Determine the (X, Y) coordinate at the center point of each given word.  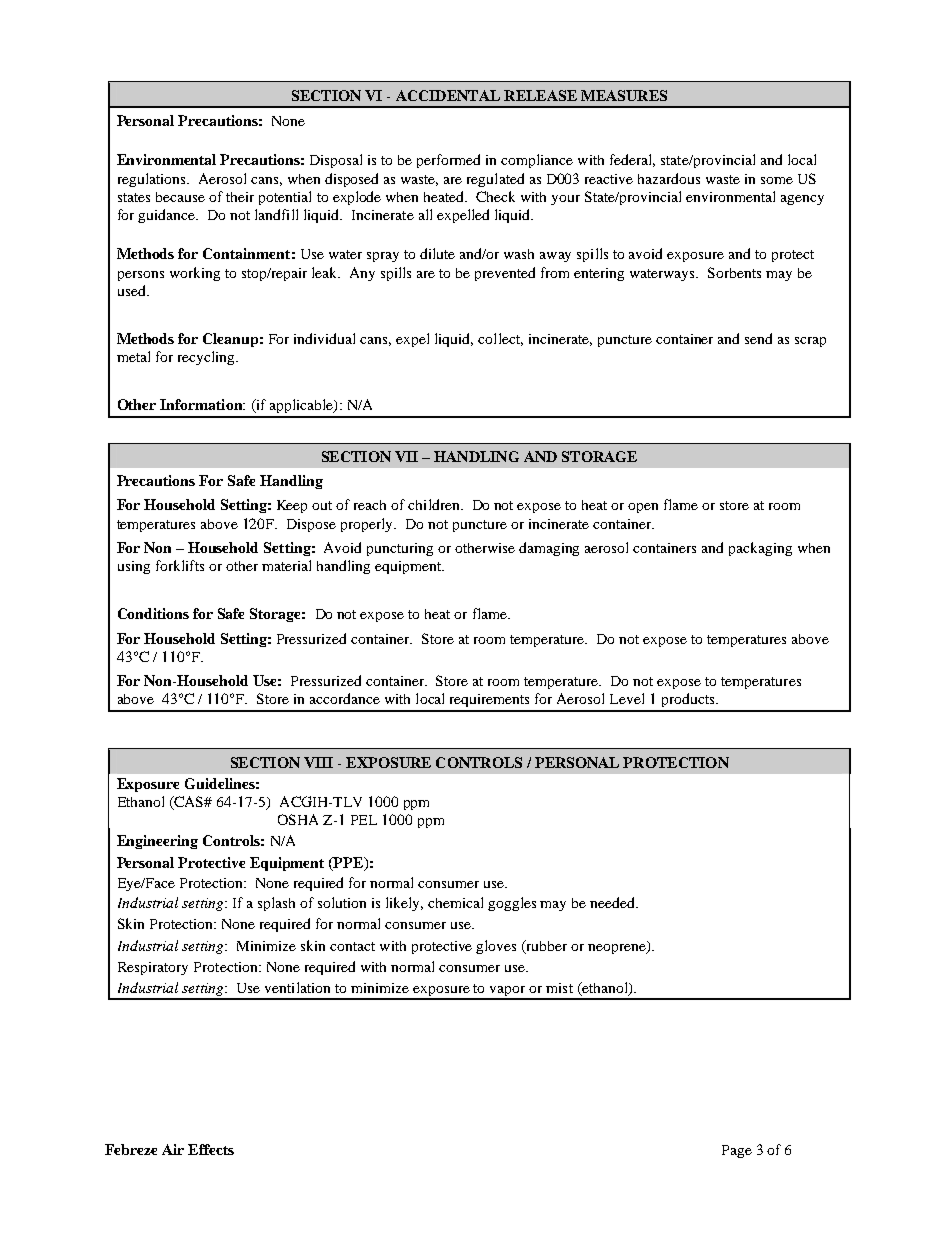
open (643, 508)
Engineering (157, 842)
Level (627, 698)
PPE (349, 864)
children (435, 504)
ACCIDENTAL (448, 95)
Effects (211, 1149)
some (777, 180)
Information (202, 404)
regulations (153, 180)
